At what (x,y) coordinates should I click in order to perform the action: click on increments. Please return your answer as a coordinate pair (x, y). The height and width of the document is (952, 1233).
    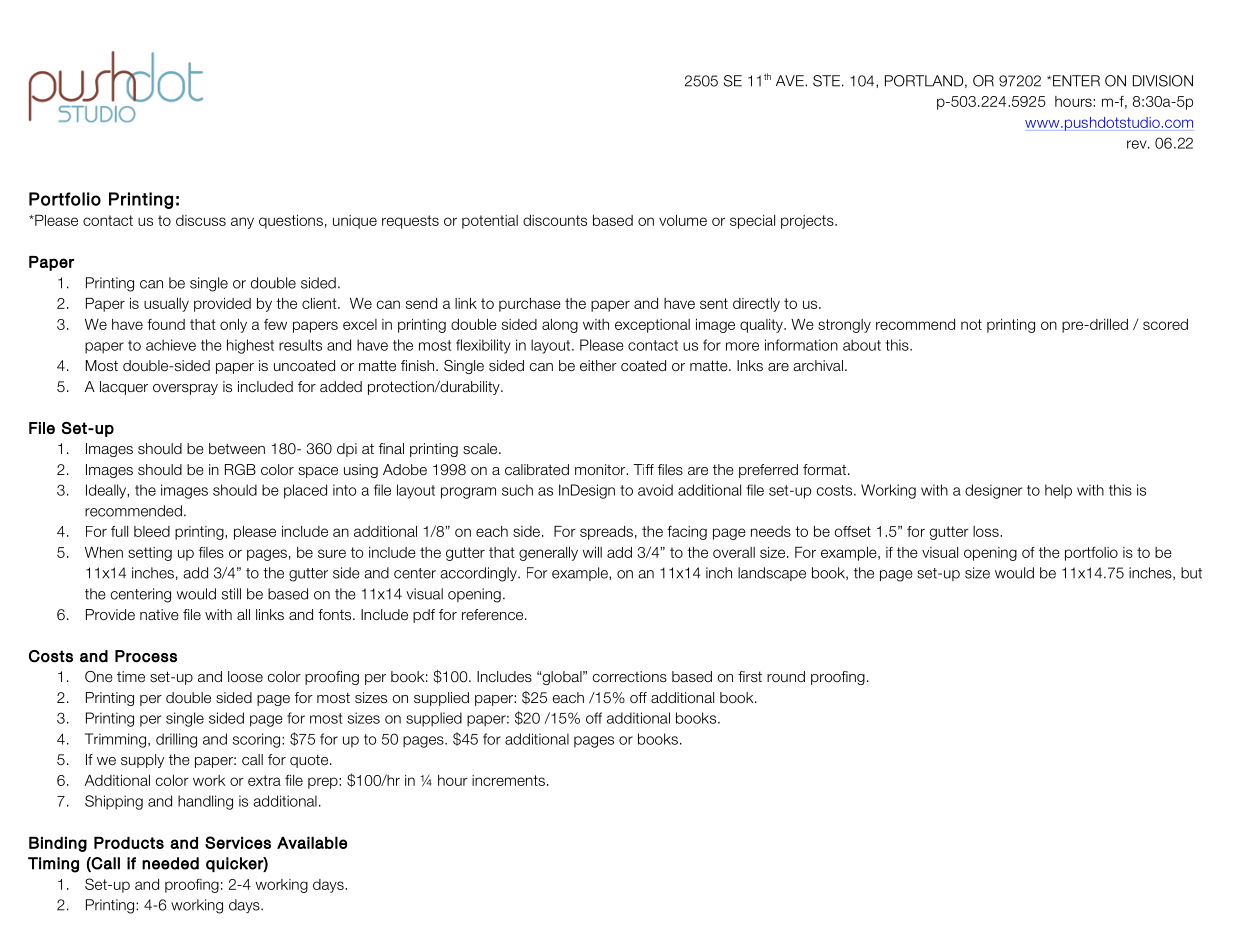
    Looking at the image, I should click on (508, 780).
